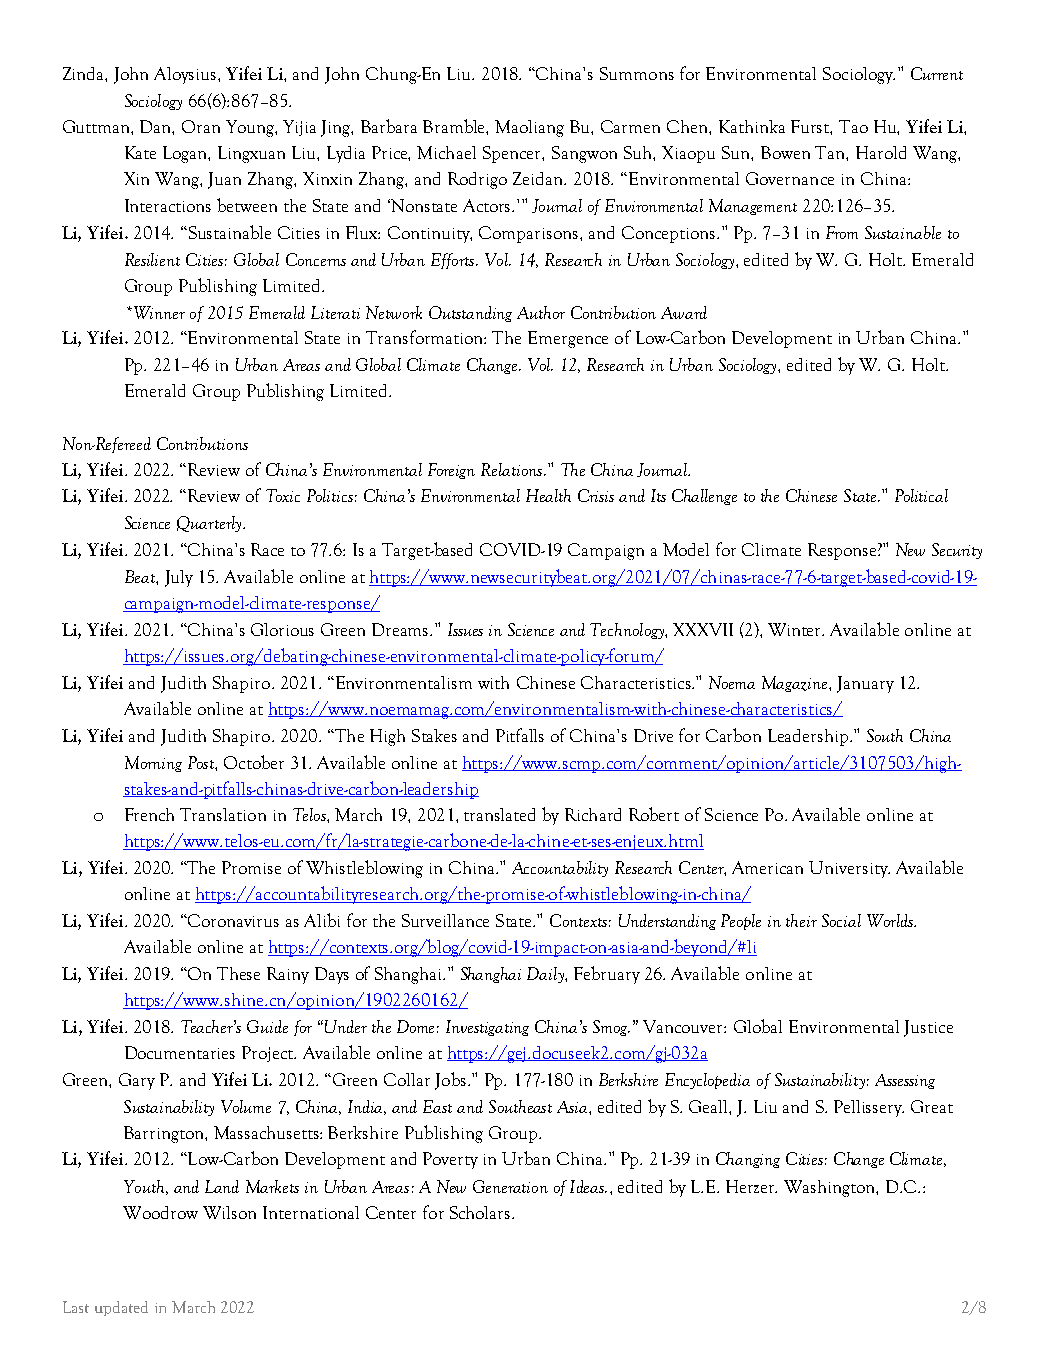  Describe the element at coordinates (202, 762) in the screenshot. I see `Post` at that location.
